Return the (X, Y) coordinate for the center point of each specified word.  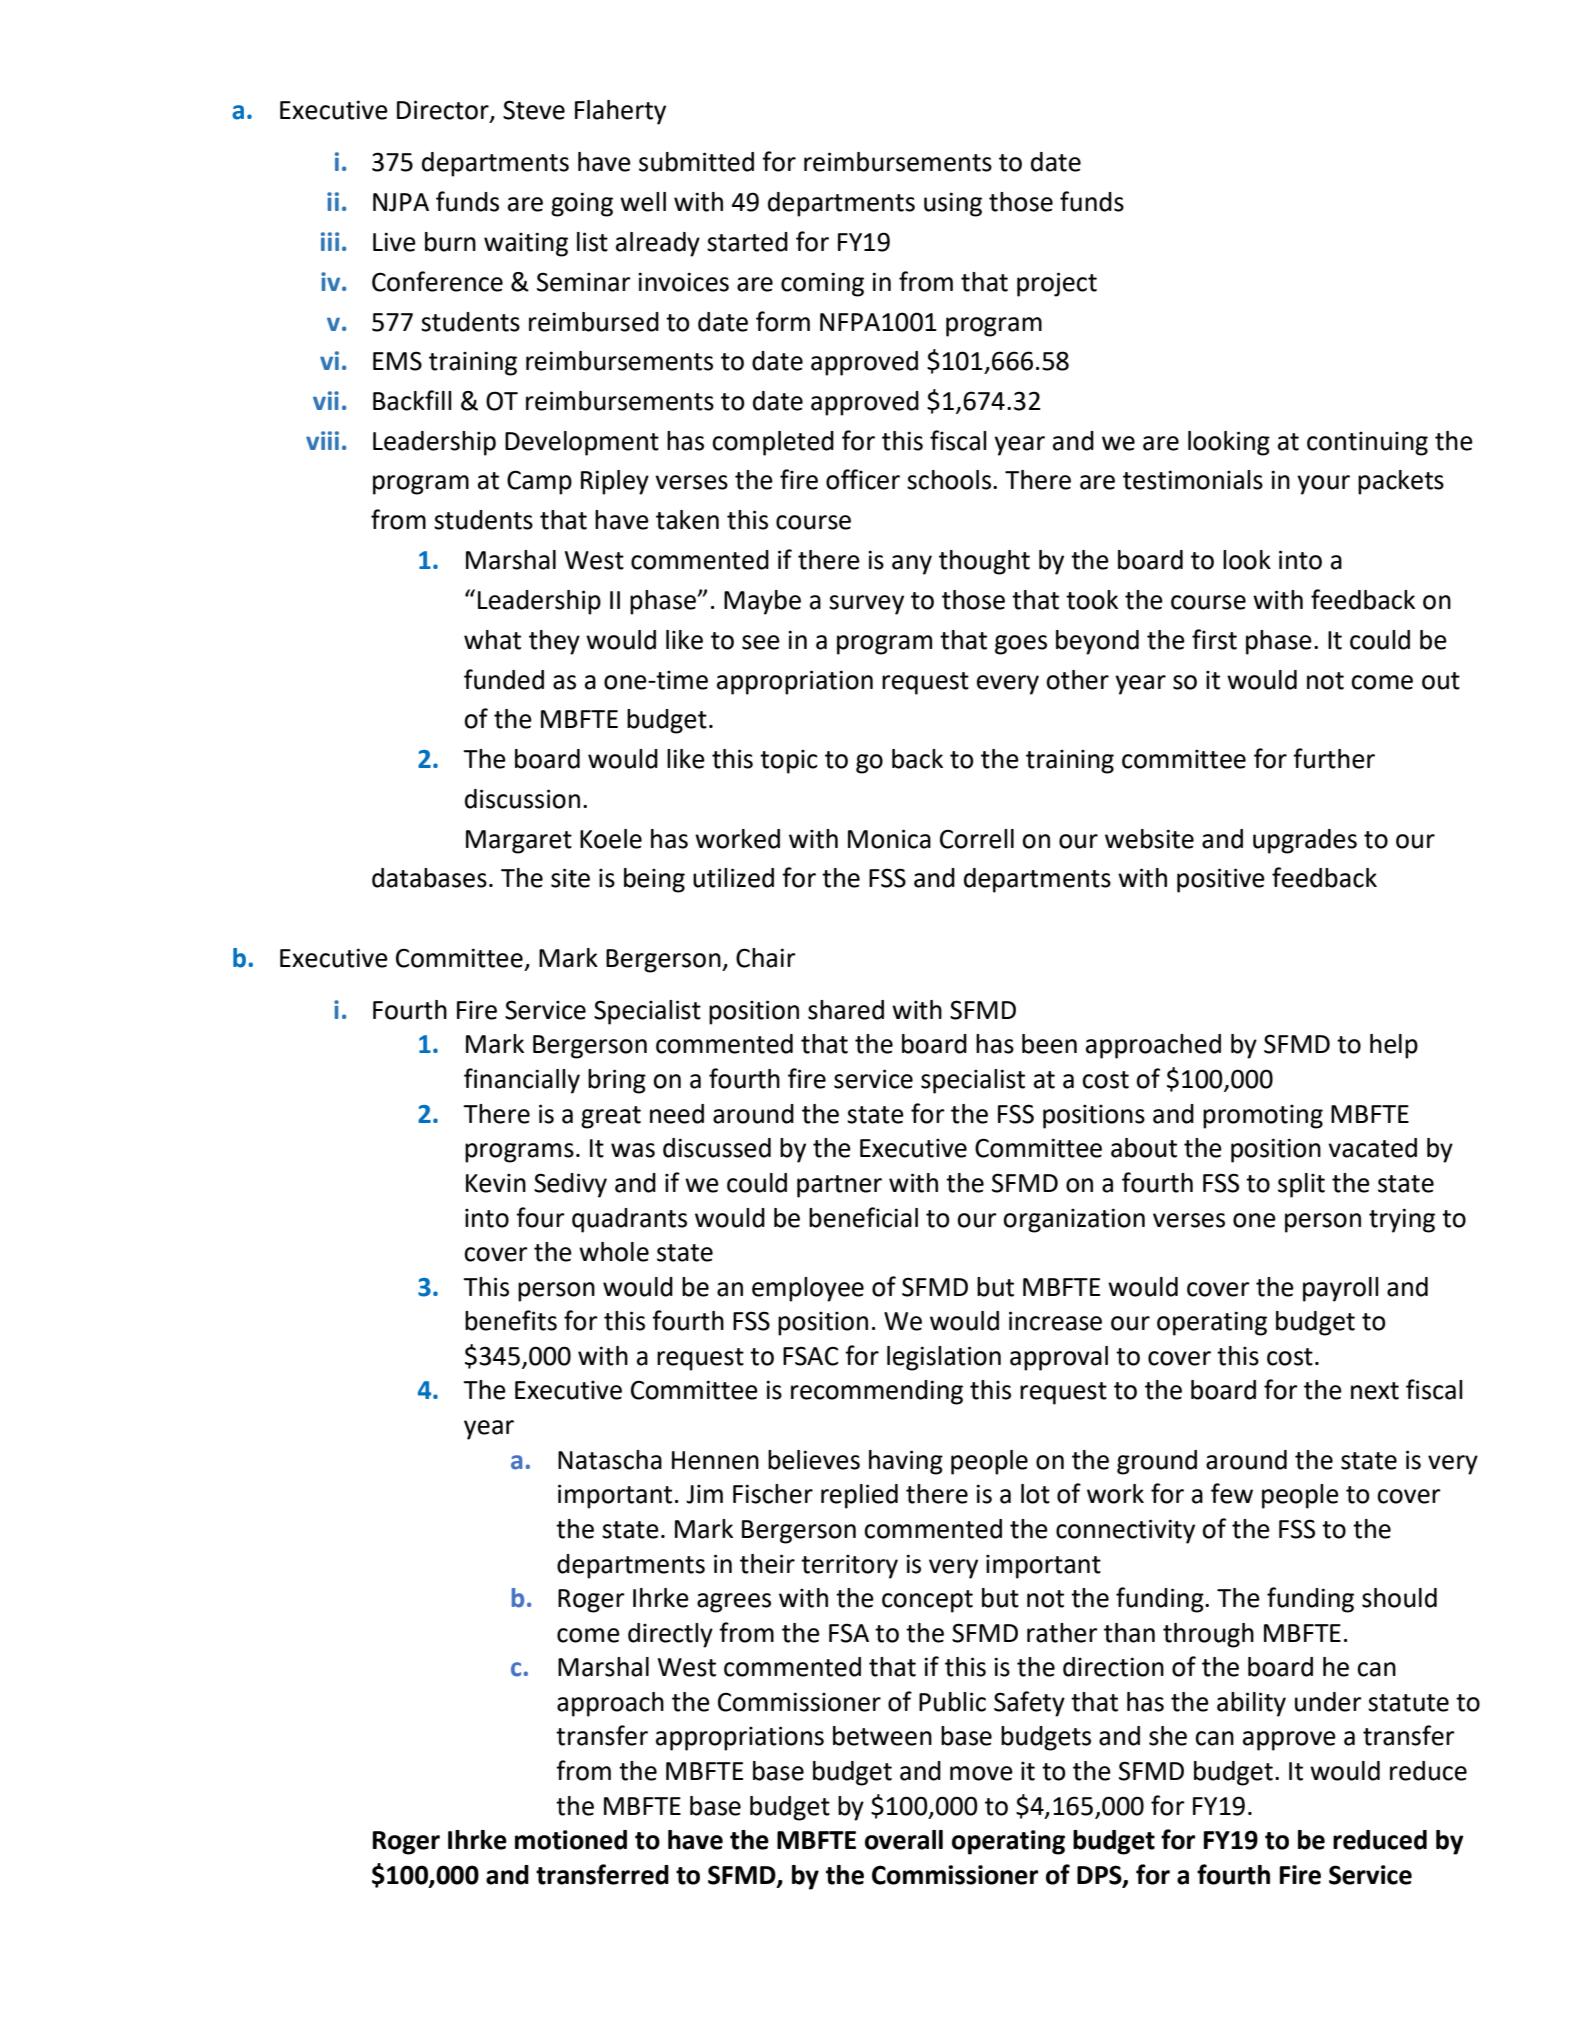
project (1057, 284)
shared (846, 1010)
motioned (571, 1840)
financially (522, 1081)
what (492, 640)
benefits (511, 1320)
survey (866, 605)
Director (444, 111)
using (953, 204)
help (1394, 1046)
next (1375, 1391)
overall (904, 1840)
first (1214, 639)
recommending (877, 1392)
